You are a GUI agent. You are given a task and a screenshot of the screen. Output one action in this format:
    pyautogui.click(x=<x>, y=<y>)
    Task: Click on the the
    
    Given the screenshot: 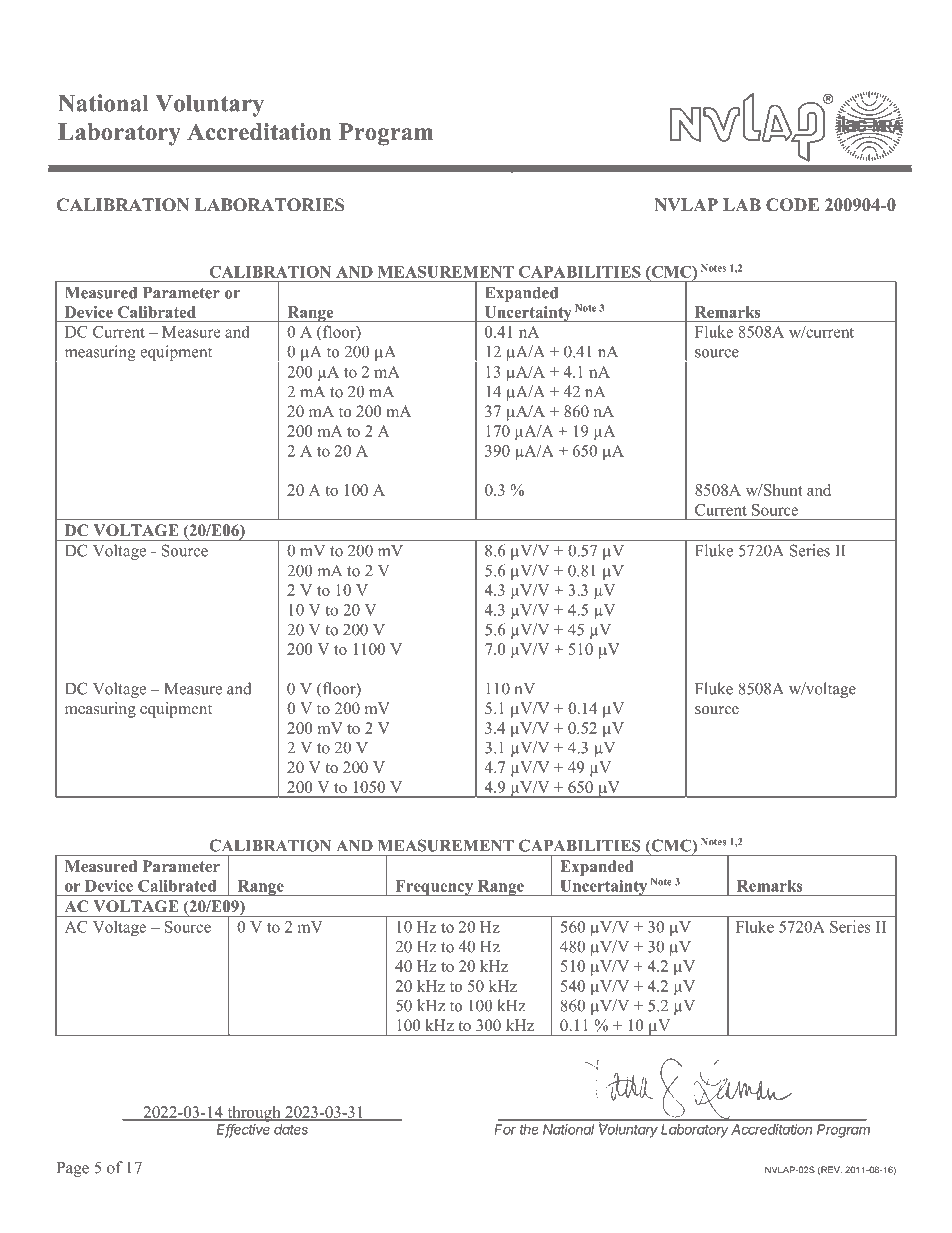 What is the action you would take?
    pyautogui.click(x=529, y=1129)
